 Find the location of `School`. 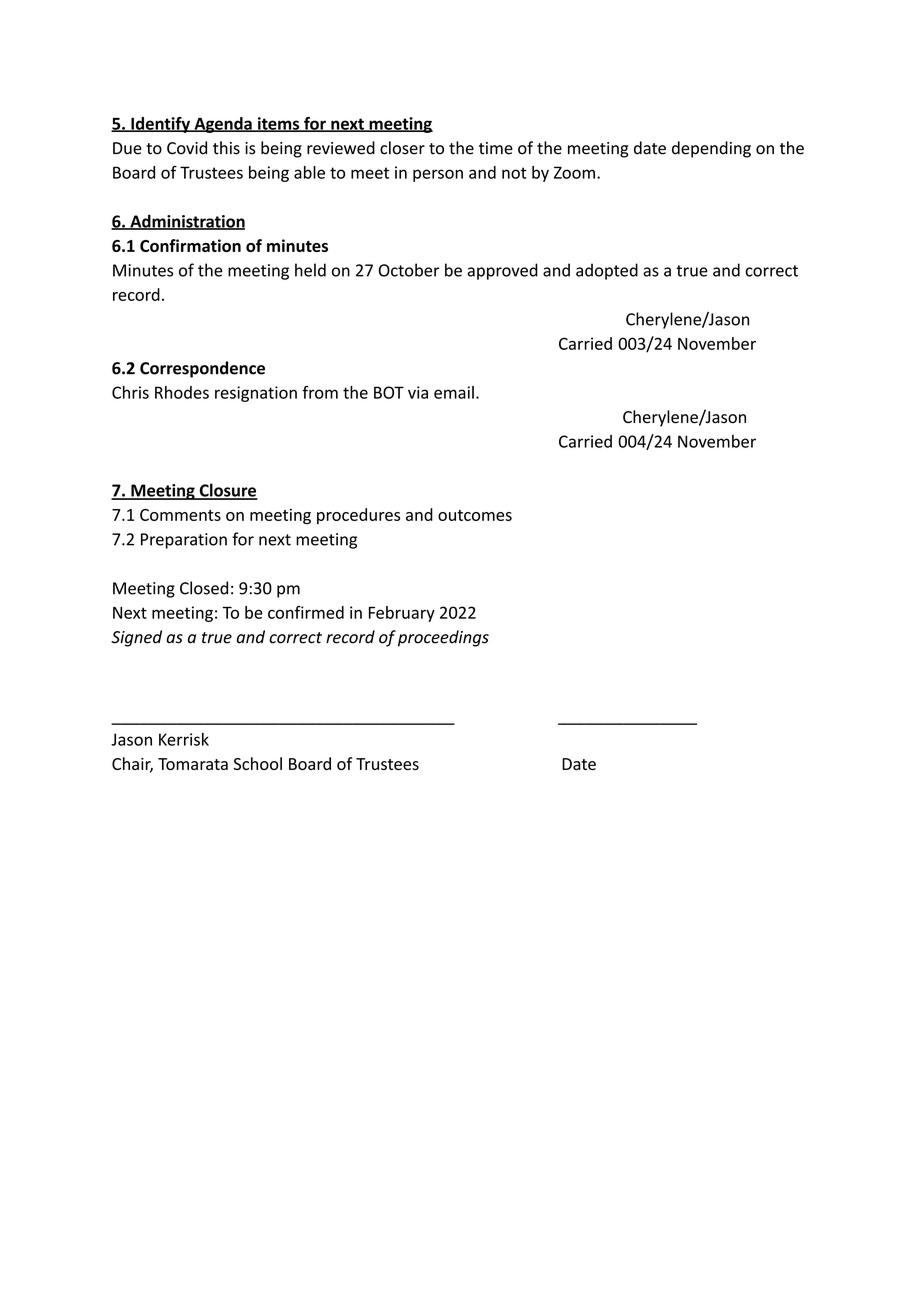

School is located at coordinates (258, 763).
